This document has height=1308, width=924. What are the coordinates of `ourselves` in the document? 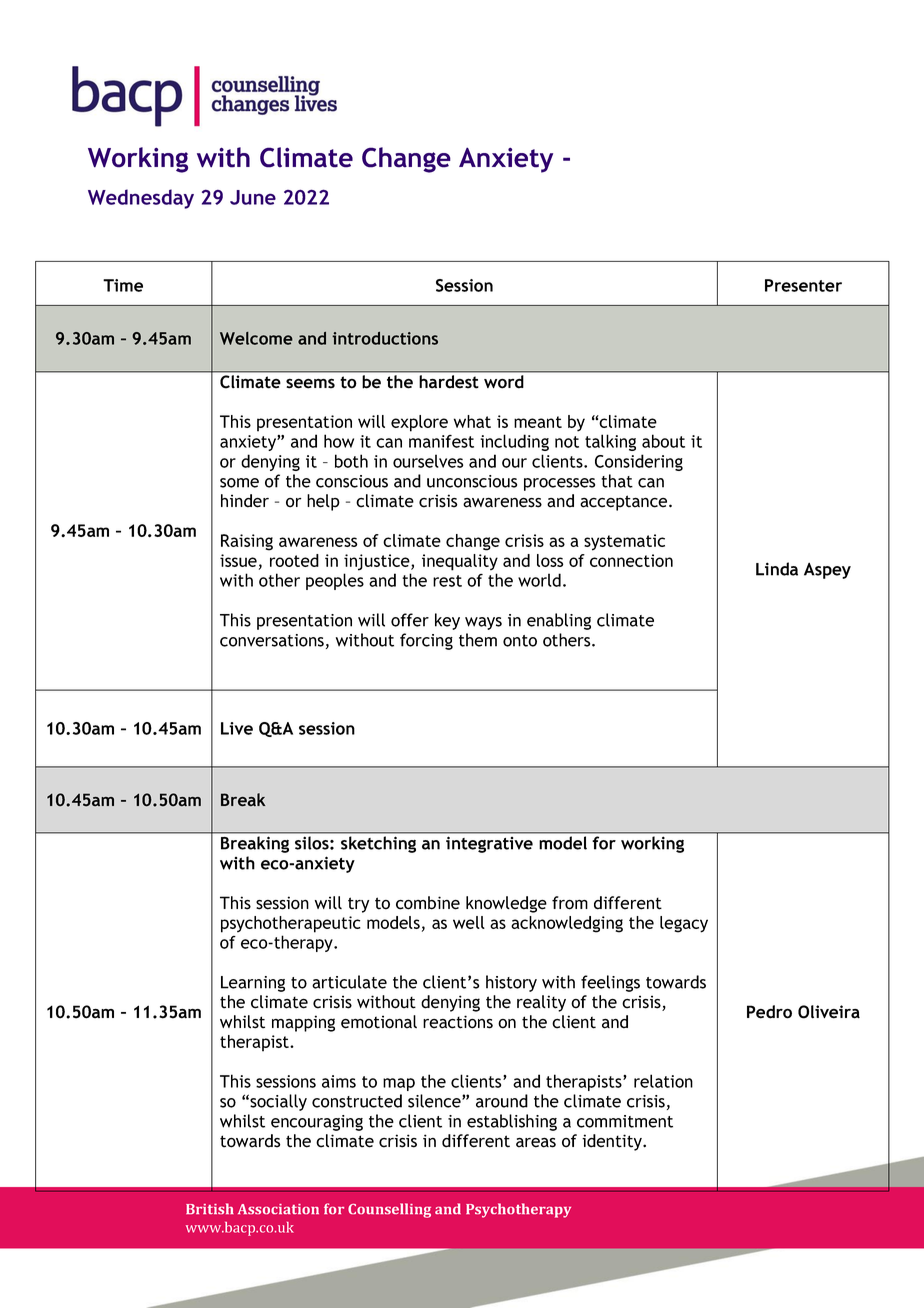 It's located at (428, 461).
